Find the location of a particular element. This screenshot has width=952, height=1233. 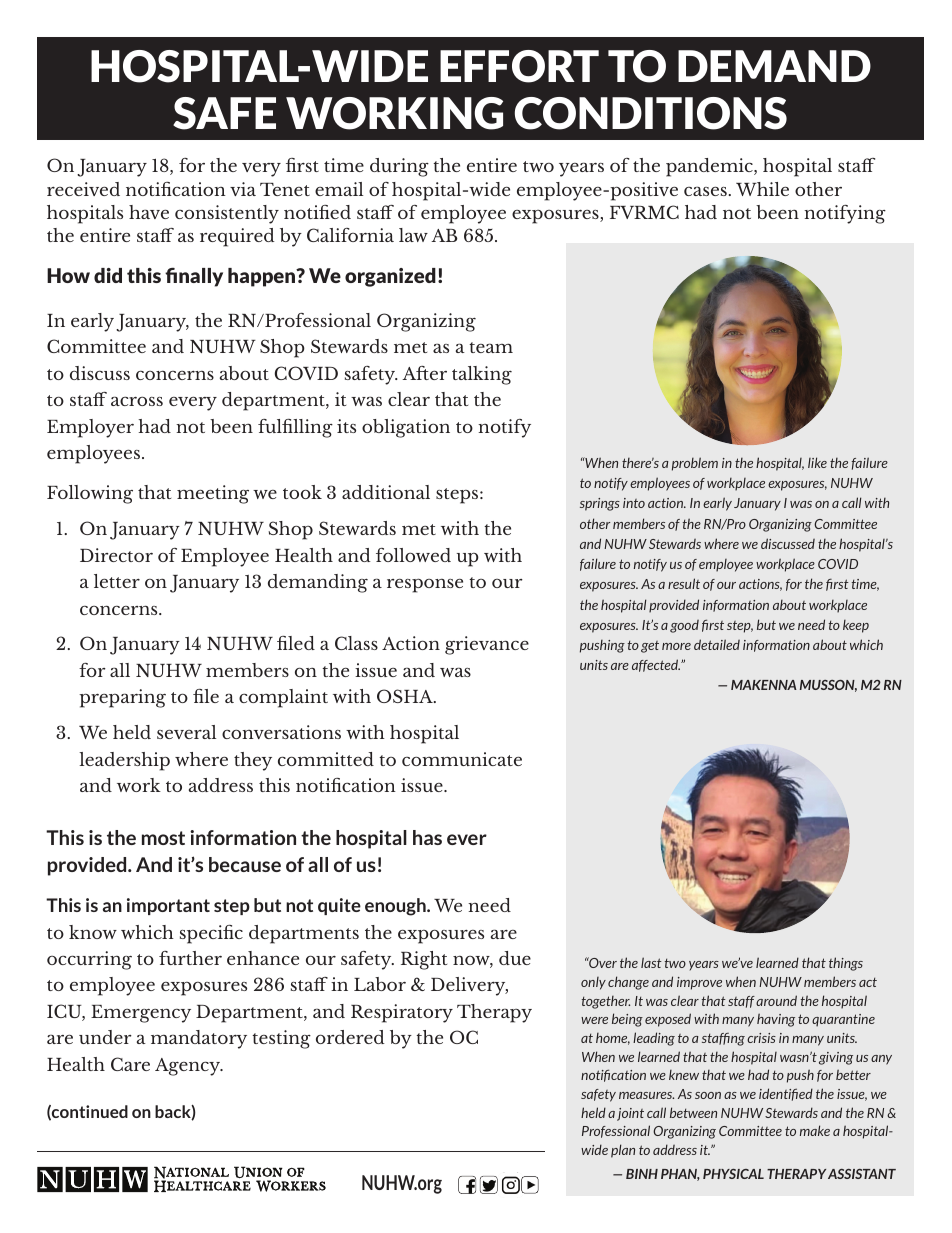

pandemic is located at coordinates (710, 167).
